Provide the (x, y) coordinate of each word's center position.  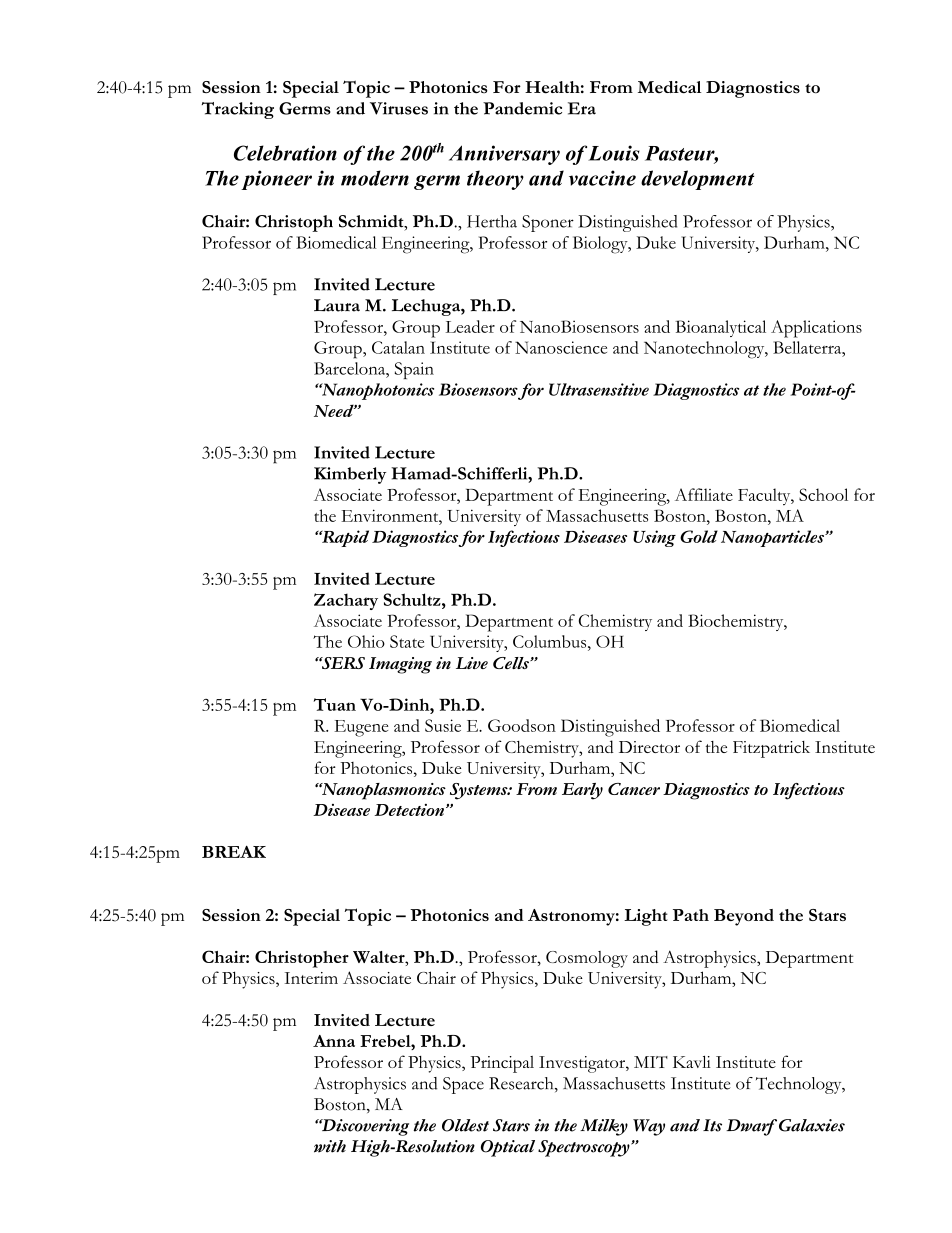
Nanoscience (561, 347)
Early (582, 791)
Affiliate (704, 494)
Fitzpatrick (771, 749)
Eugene (361, 728)
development (697, 180)
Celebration (285, 153)
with (330, 1146)
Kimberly (350, 475)
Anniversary (504, 155)
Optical (508, 1148)
